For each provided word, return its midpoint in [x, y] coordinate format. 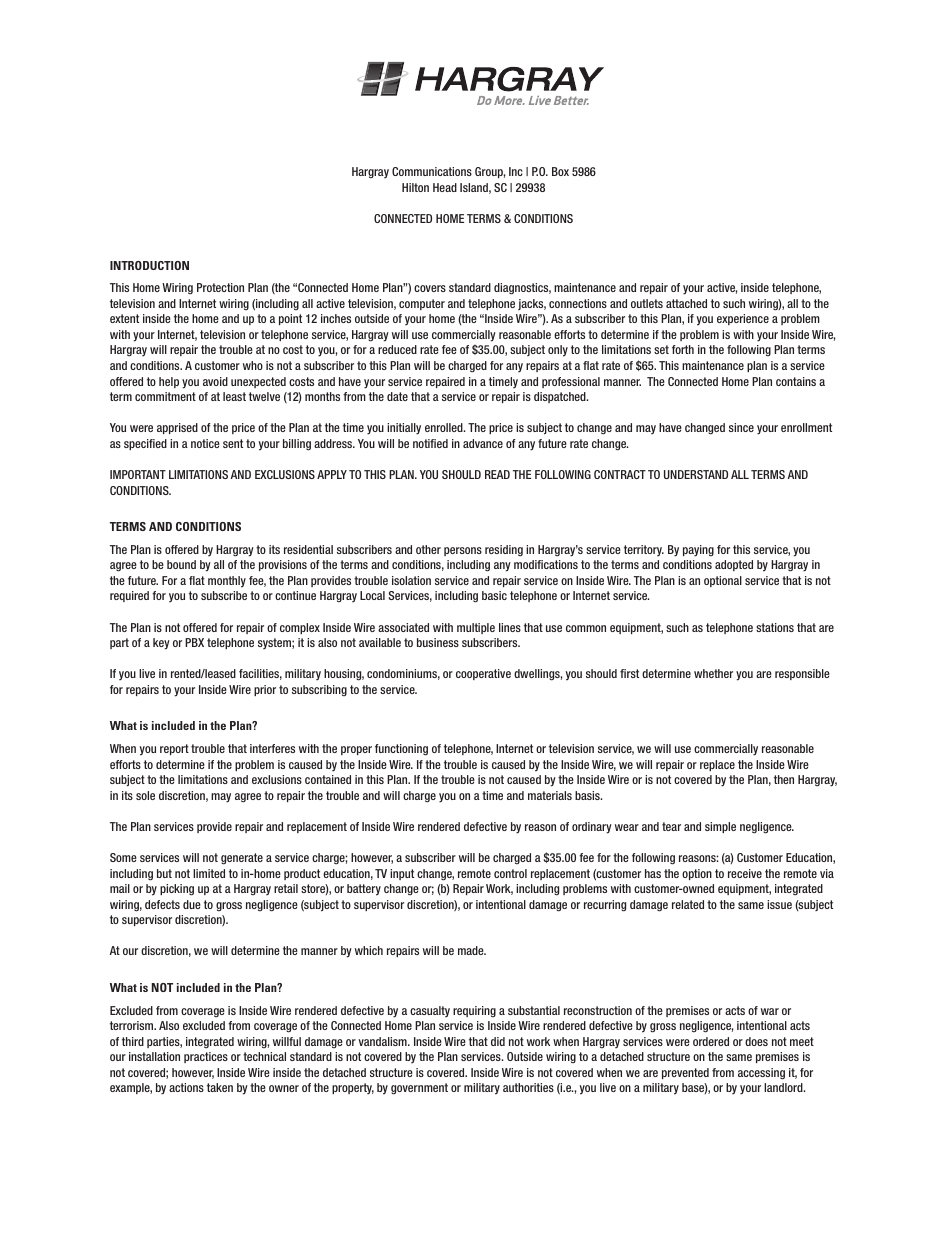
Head [445, 187]
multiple [476, 628]
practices [206, 1057]
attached [686, 303]
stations [775, 627]
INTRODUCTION [149, 265]
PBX [194, 642]
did [498, 1041]
